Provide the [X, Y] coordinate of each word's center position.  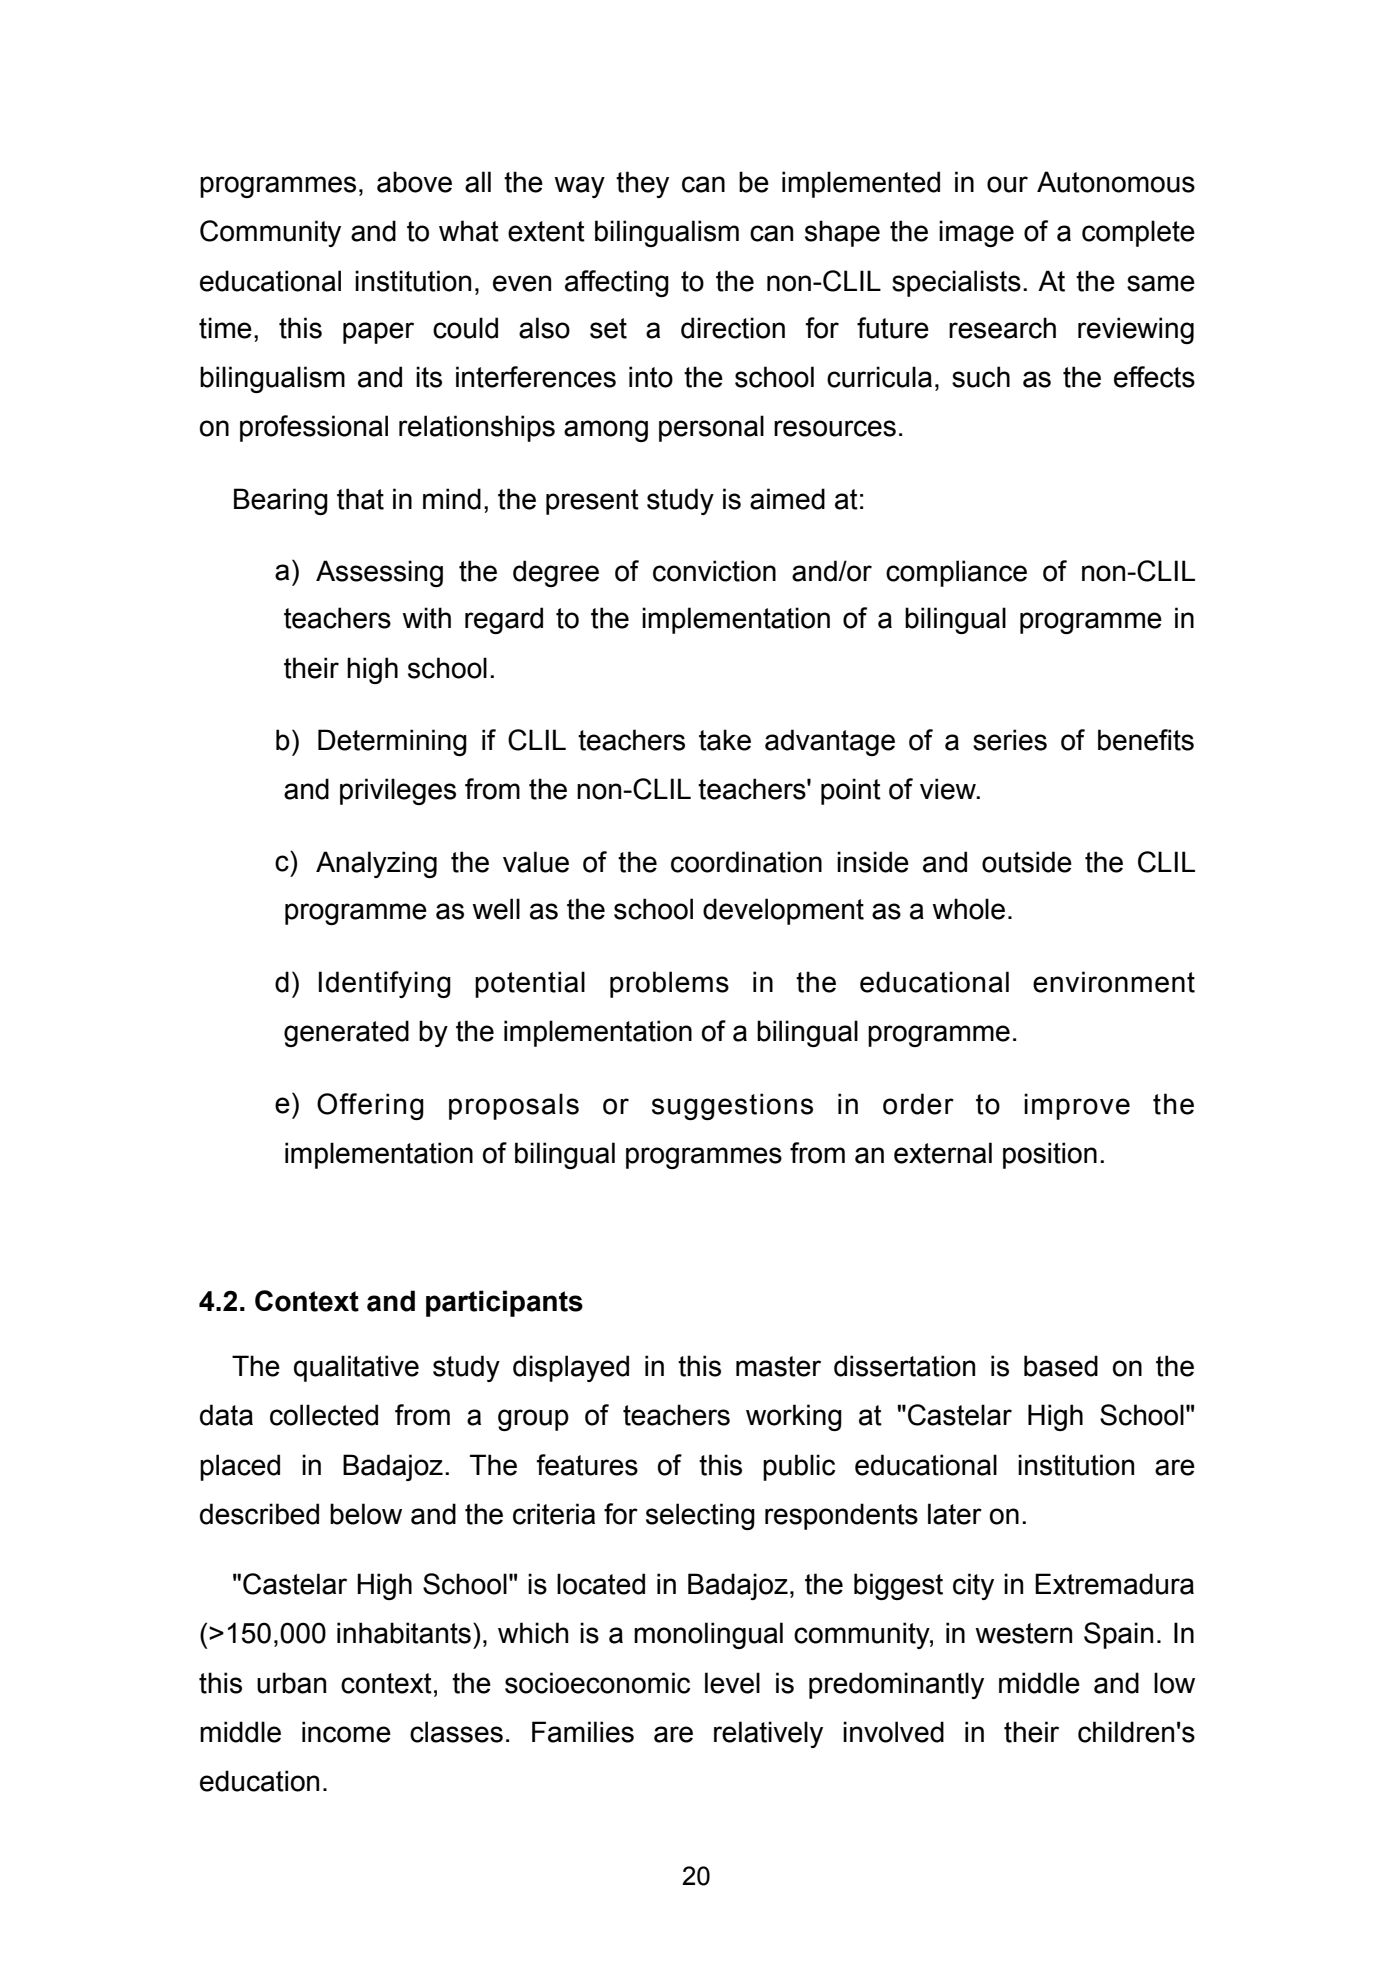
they [642, 184]
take [725, 740]
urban [291, 1683]
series [1010, 740]
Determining [392, 742]
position [1050, 1155]
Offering [370, 1106]
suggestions [732, 1106]
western [1023, 1633]
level [732, 1683]
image [976, 233]
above [414, 182]
